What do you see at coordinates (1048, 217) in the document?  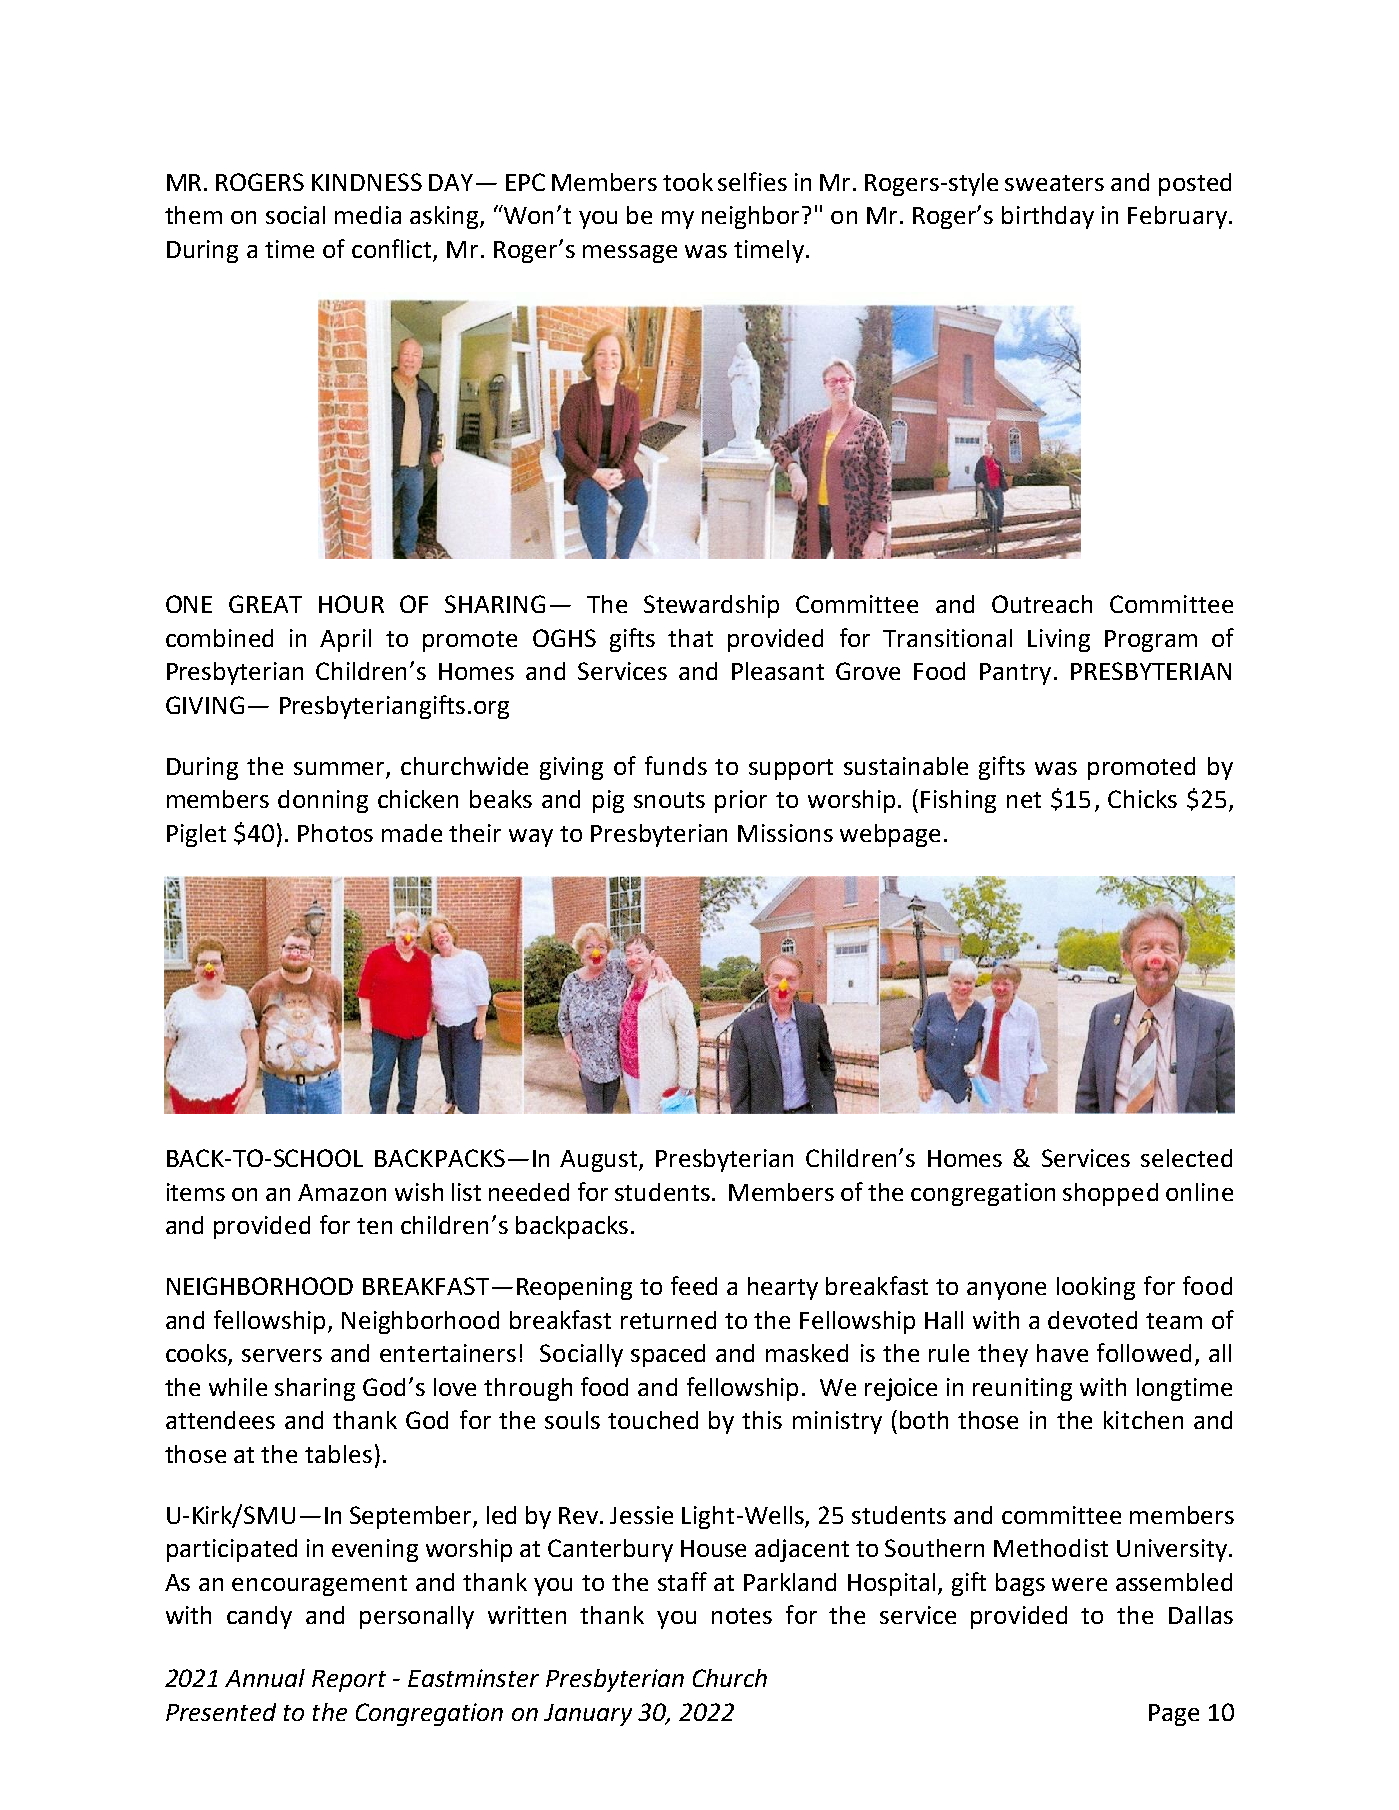 I see `birthday` at bounding box center [1048, 217].
